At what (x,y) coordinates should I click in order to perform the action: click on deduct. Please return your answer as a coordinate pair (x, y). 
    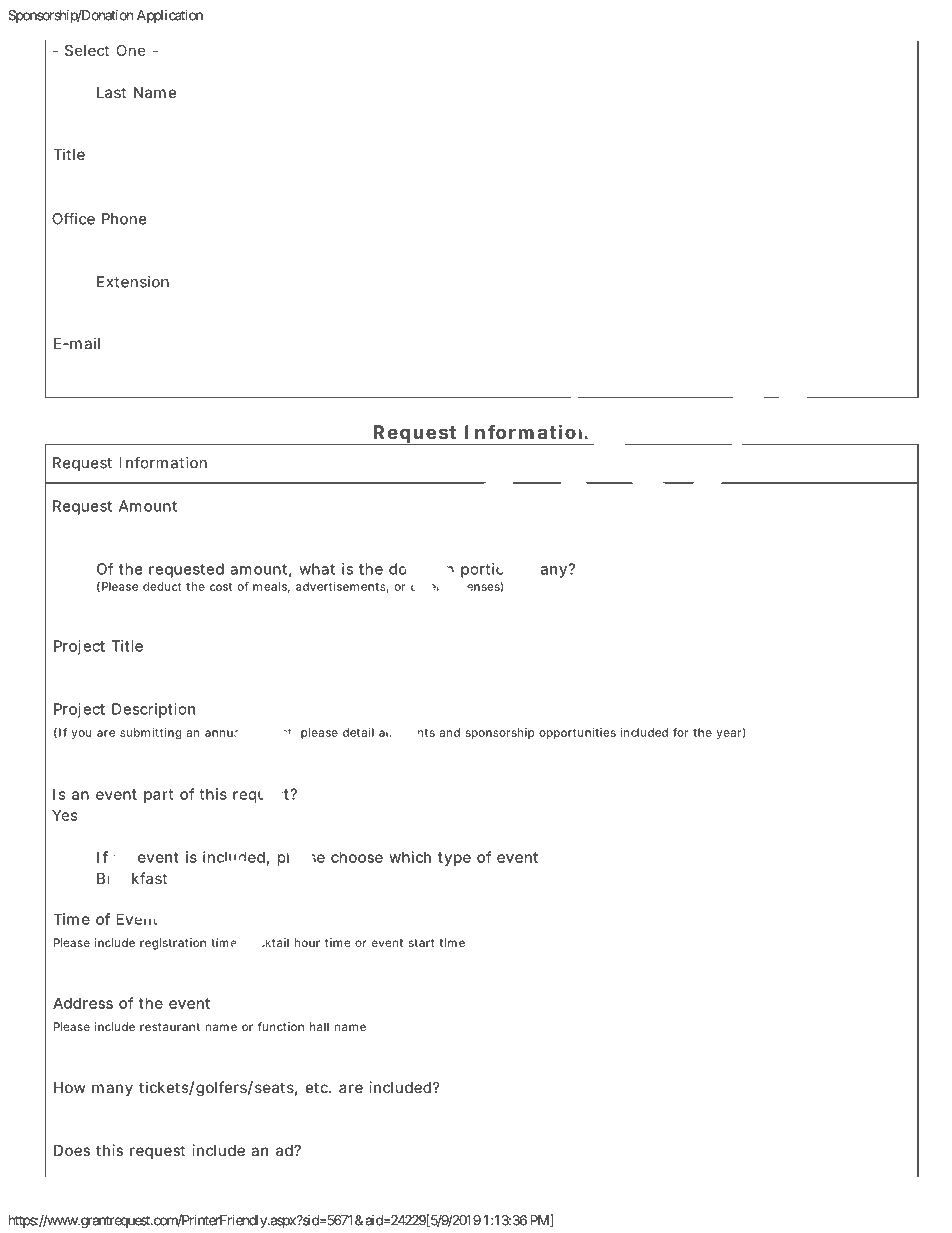
    Looking at the image, I should click on (162, 586).
